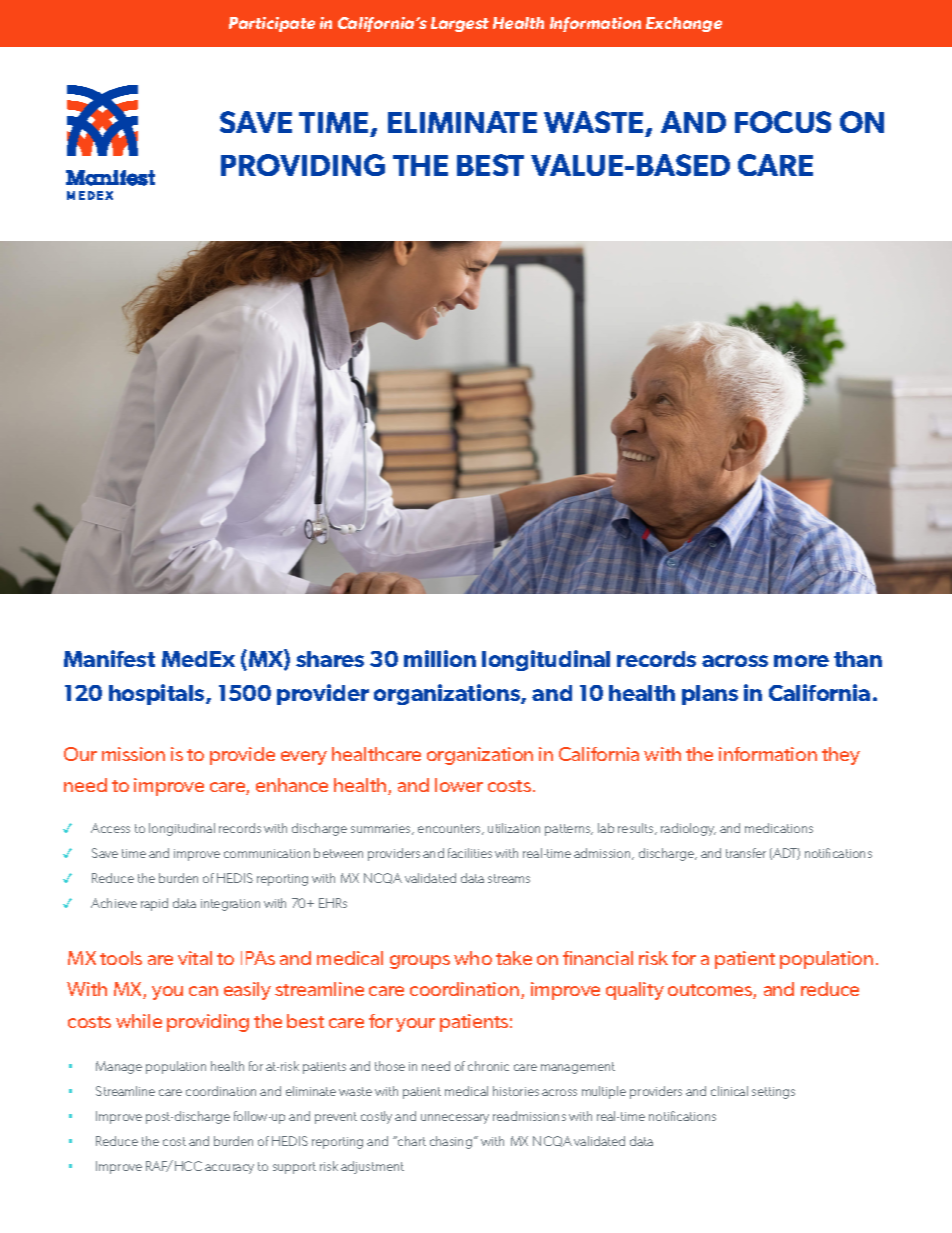  What do you see at coordinates (109, 658) in the screenshot?
I see `Manifest` at bounding box center [109, 658].
